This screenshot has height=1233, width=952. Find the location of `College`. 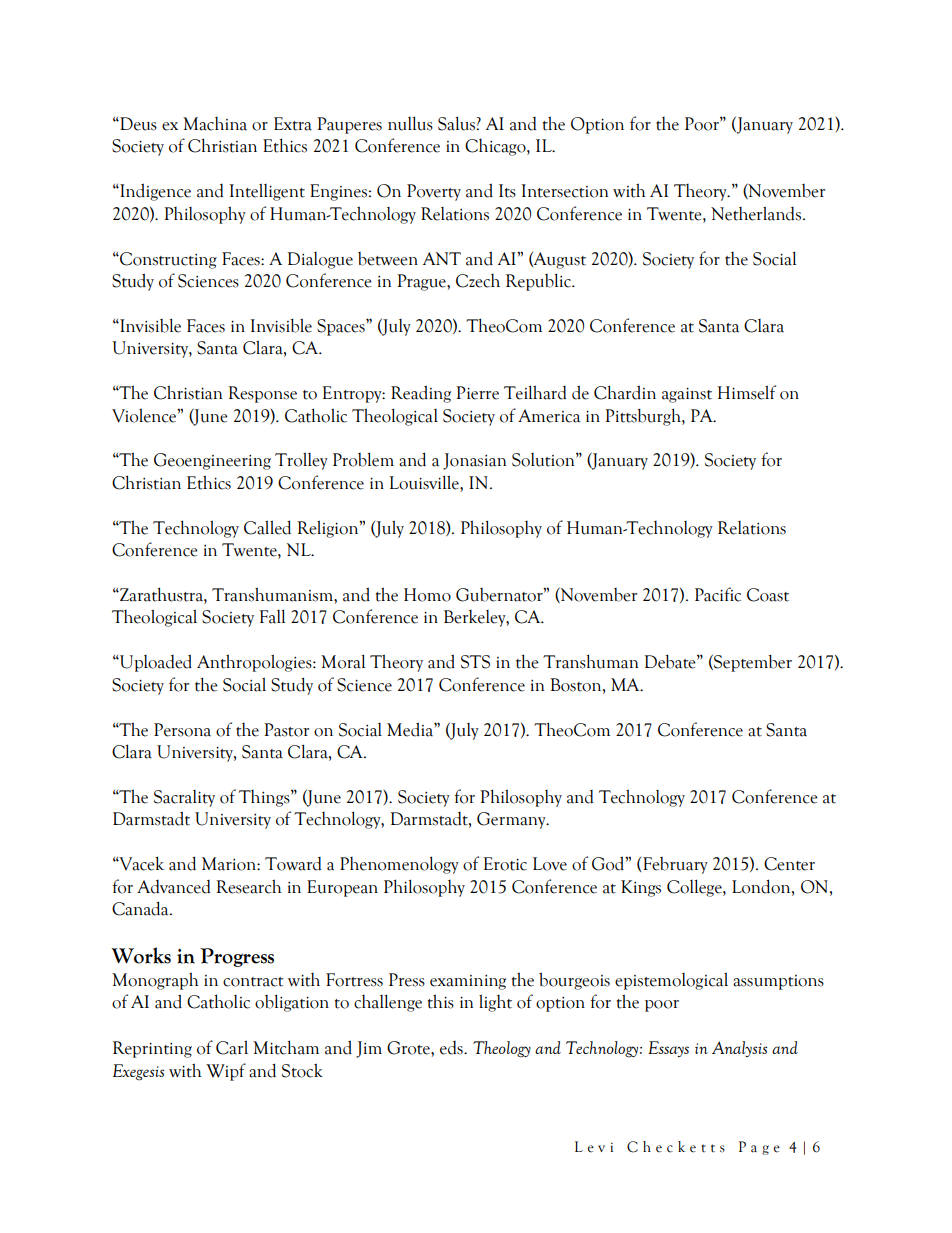

College is located at coordinates (695, 888).
